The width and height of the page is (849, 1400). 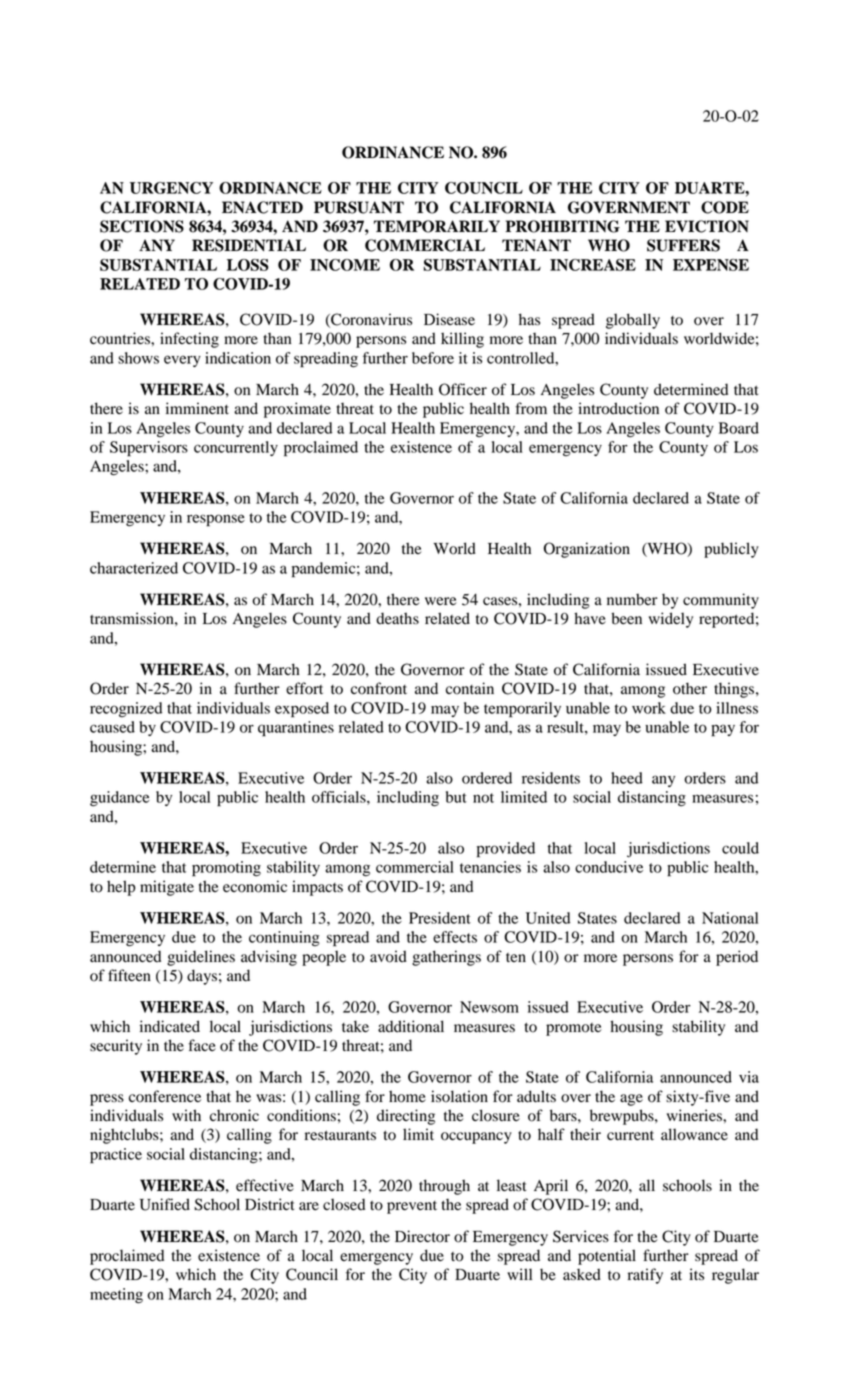 I want to click on Unified, so click(x=165, y=1204).
